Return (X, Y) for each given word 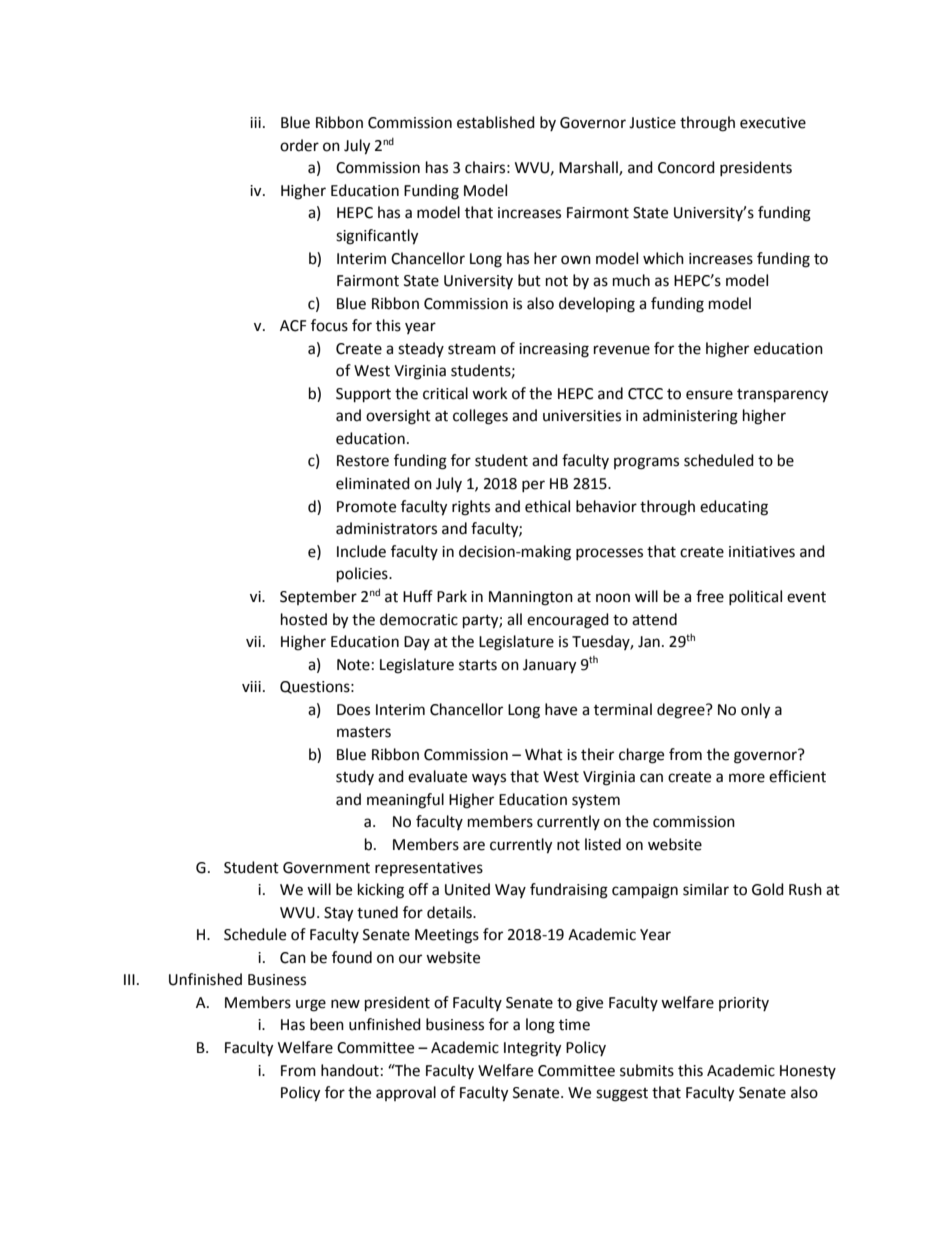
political (755, 597)
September (318, 597)
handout (350, 1070)
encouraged (568, 621)
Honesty (808, 1072)
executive (773, 123)
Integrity (532, 1049)
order (299, 145)
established (496, 122)
